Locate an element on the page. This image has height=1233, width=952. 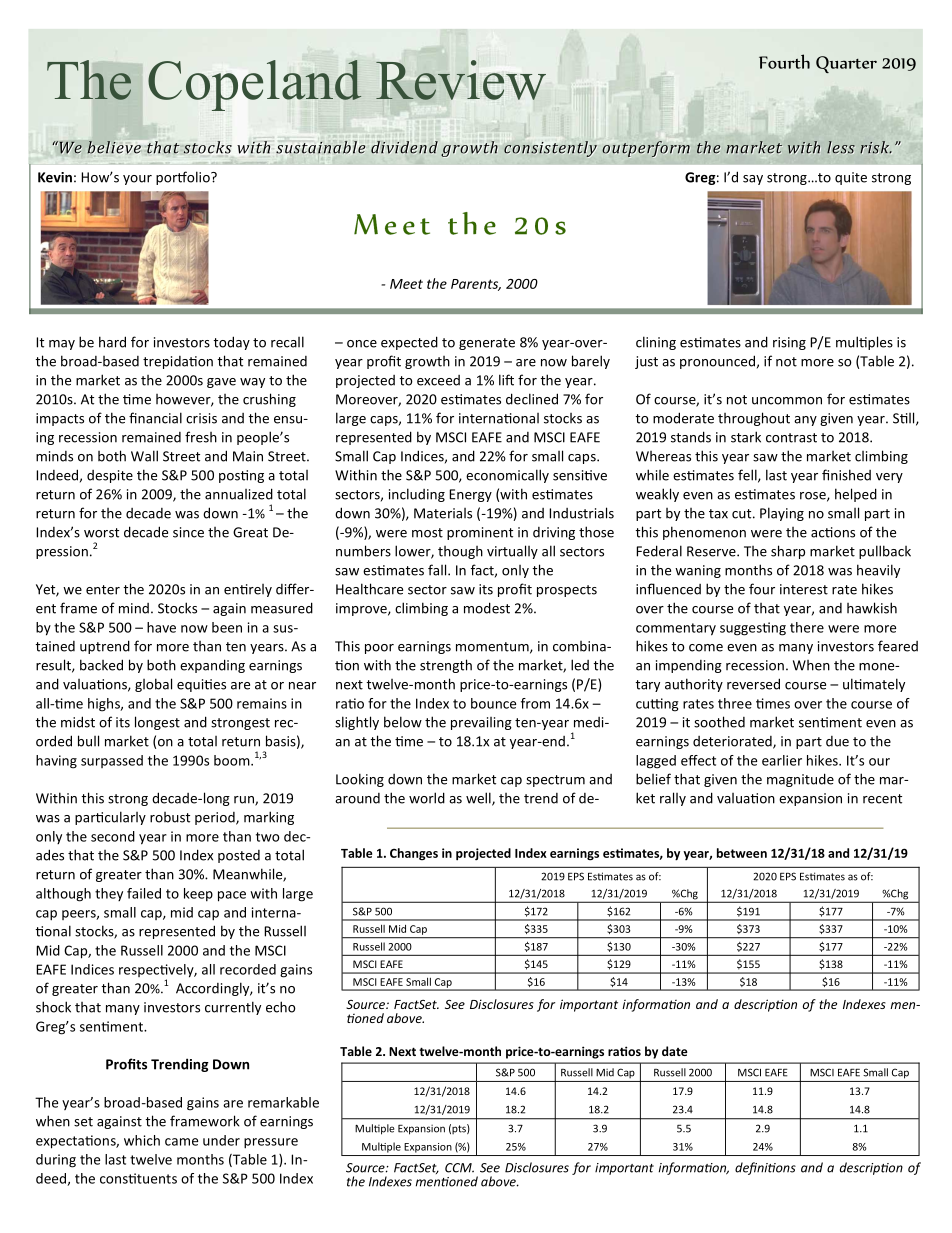
contrast is located at coordinates (791, 438).
